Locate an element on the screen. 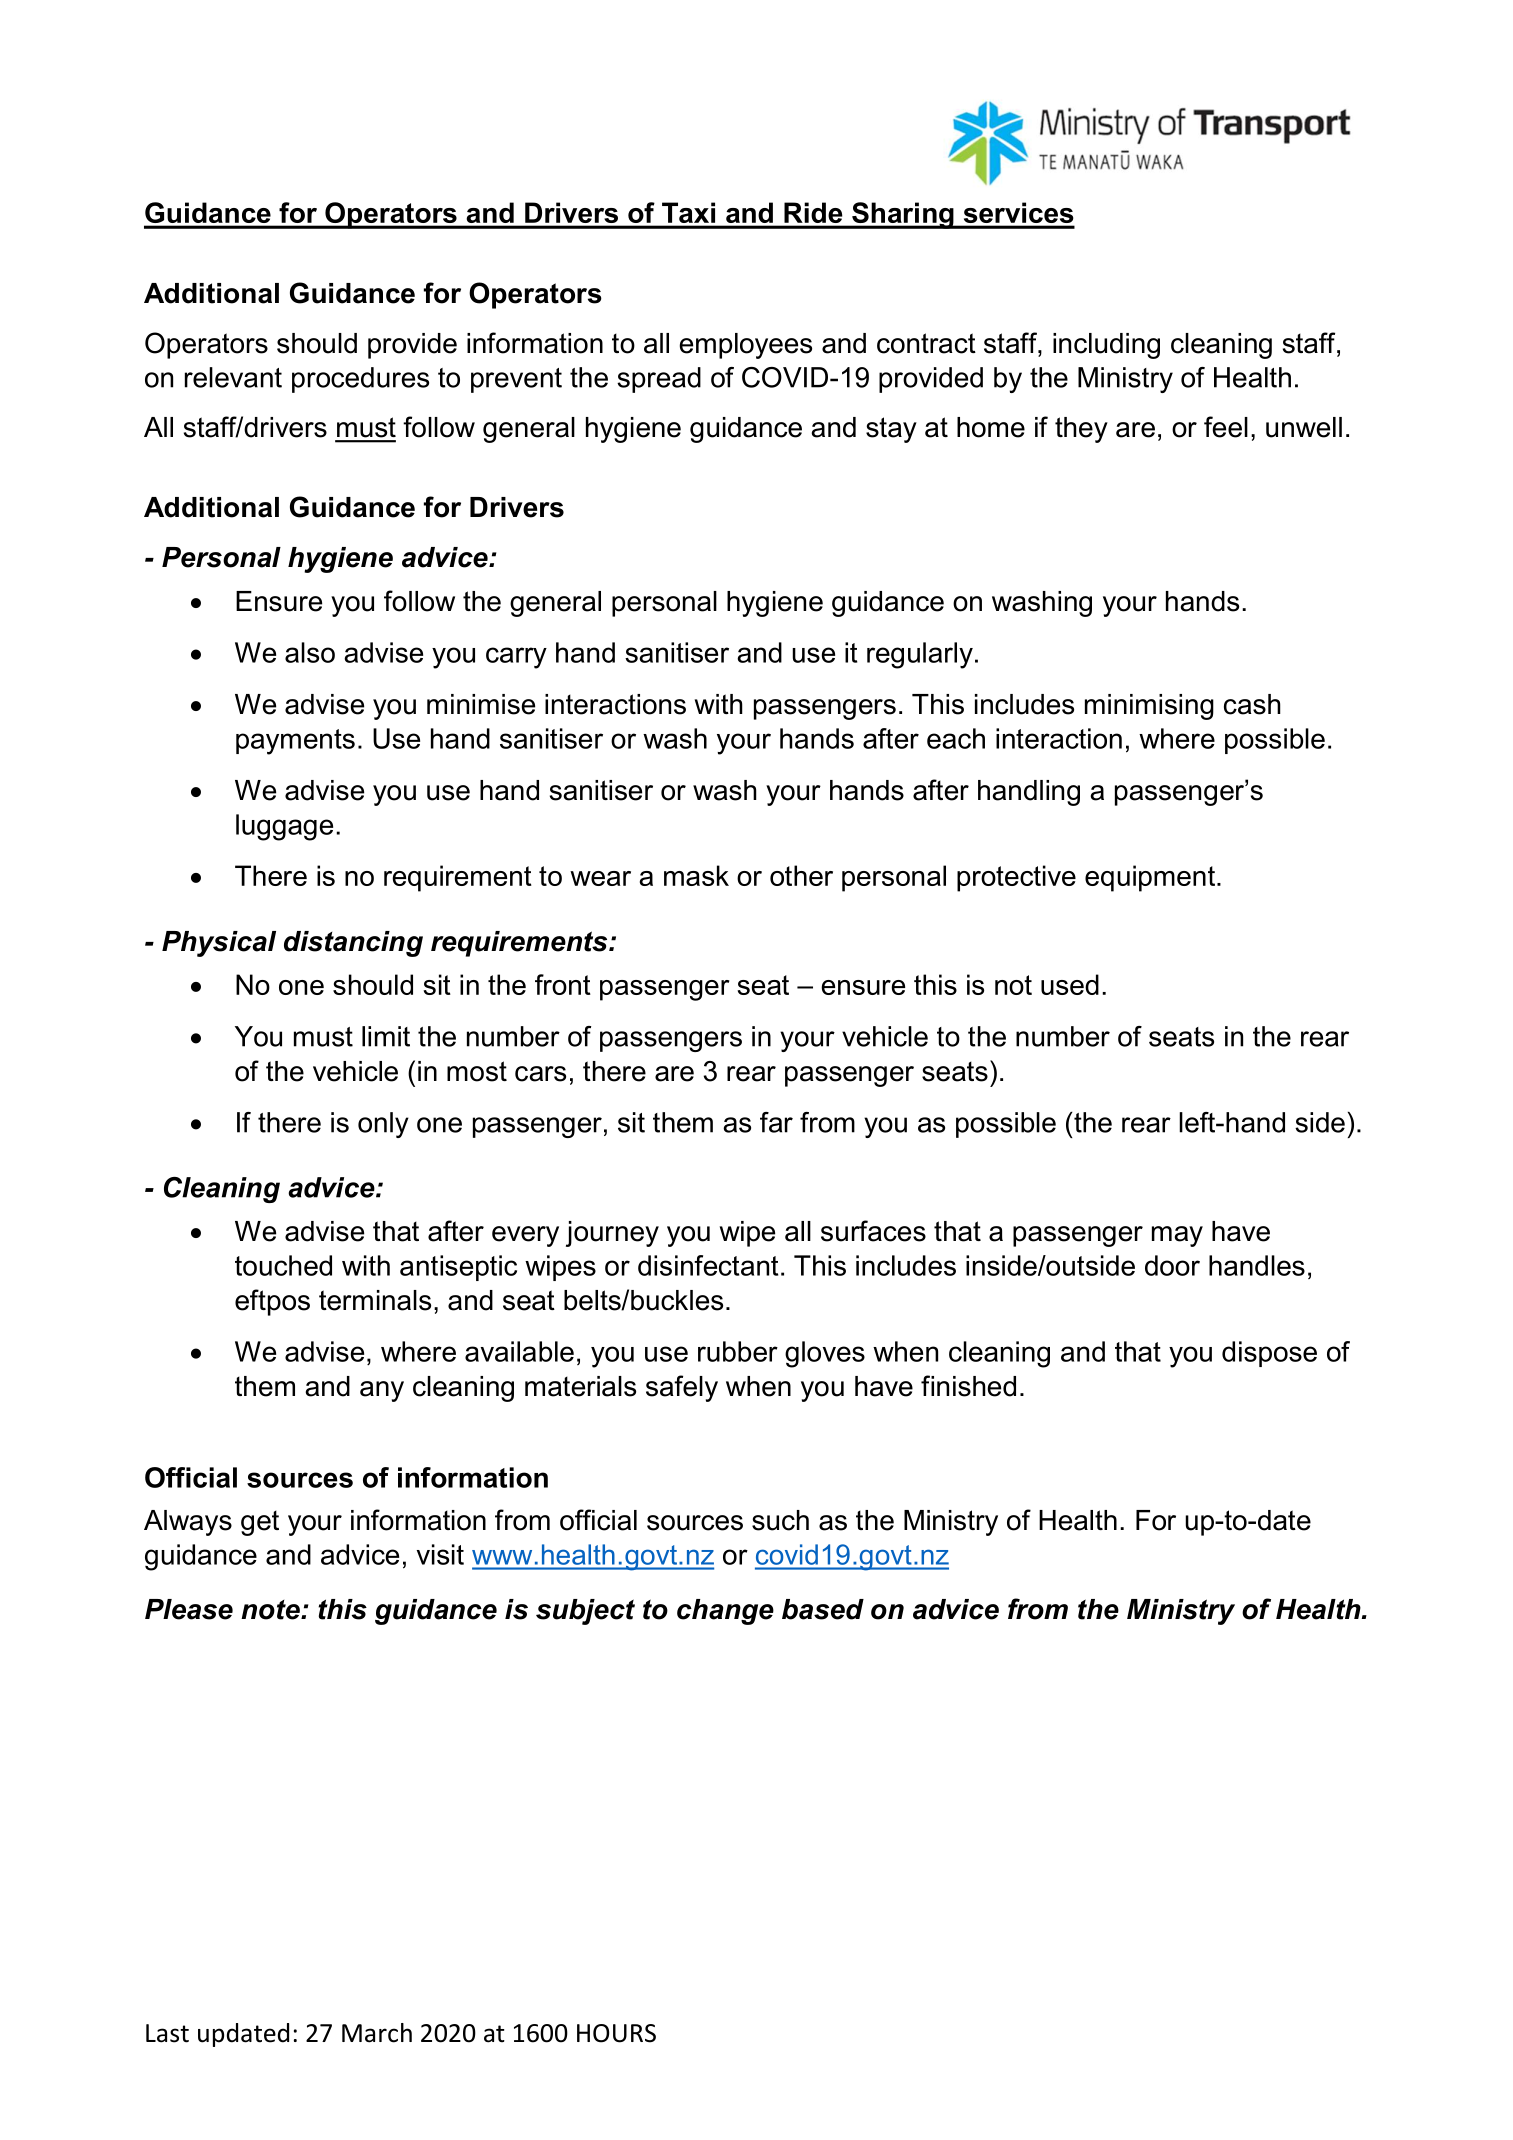 The width and height of the screenshot is (1513, 2140). may is located at coordinates (1177, 1236).
